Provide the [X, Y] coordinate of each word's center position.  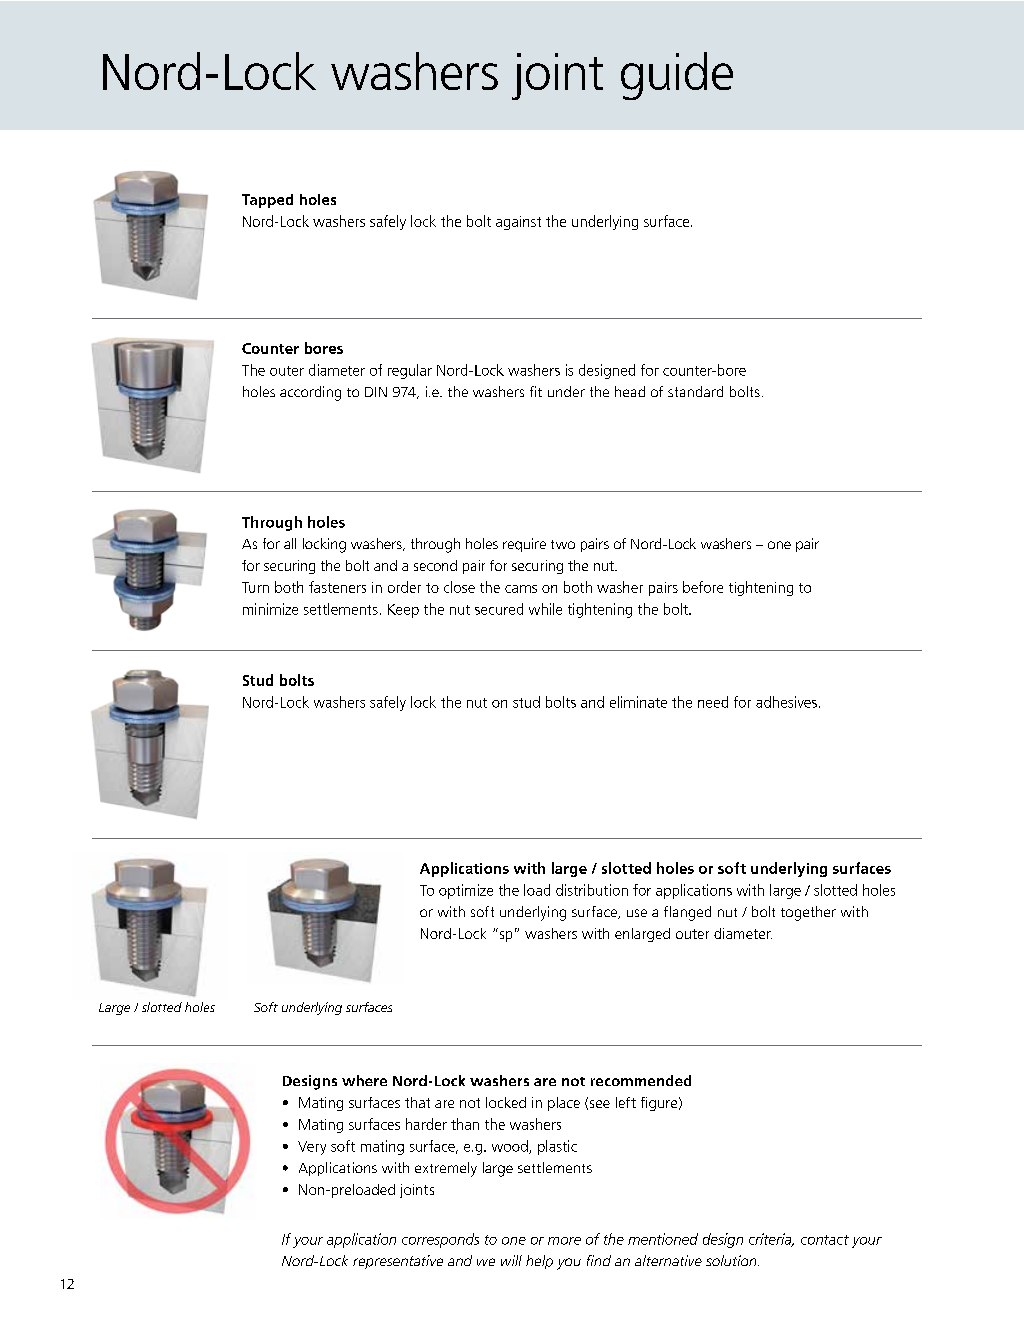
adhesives [786, 702]
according [310, 393]
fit [536, 391]
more [564, 1241]
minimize [270, 609]
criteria [771, 1240]
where [364, 1080]
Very [312, 1148]
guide [677, 76]
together [808, 913]
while [545, 609]
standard [695, 391]
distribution [592, 890]
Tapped [267, 201]
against [518, 223]
